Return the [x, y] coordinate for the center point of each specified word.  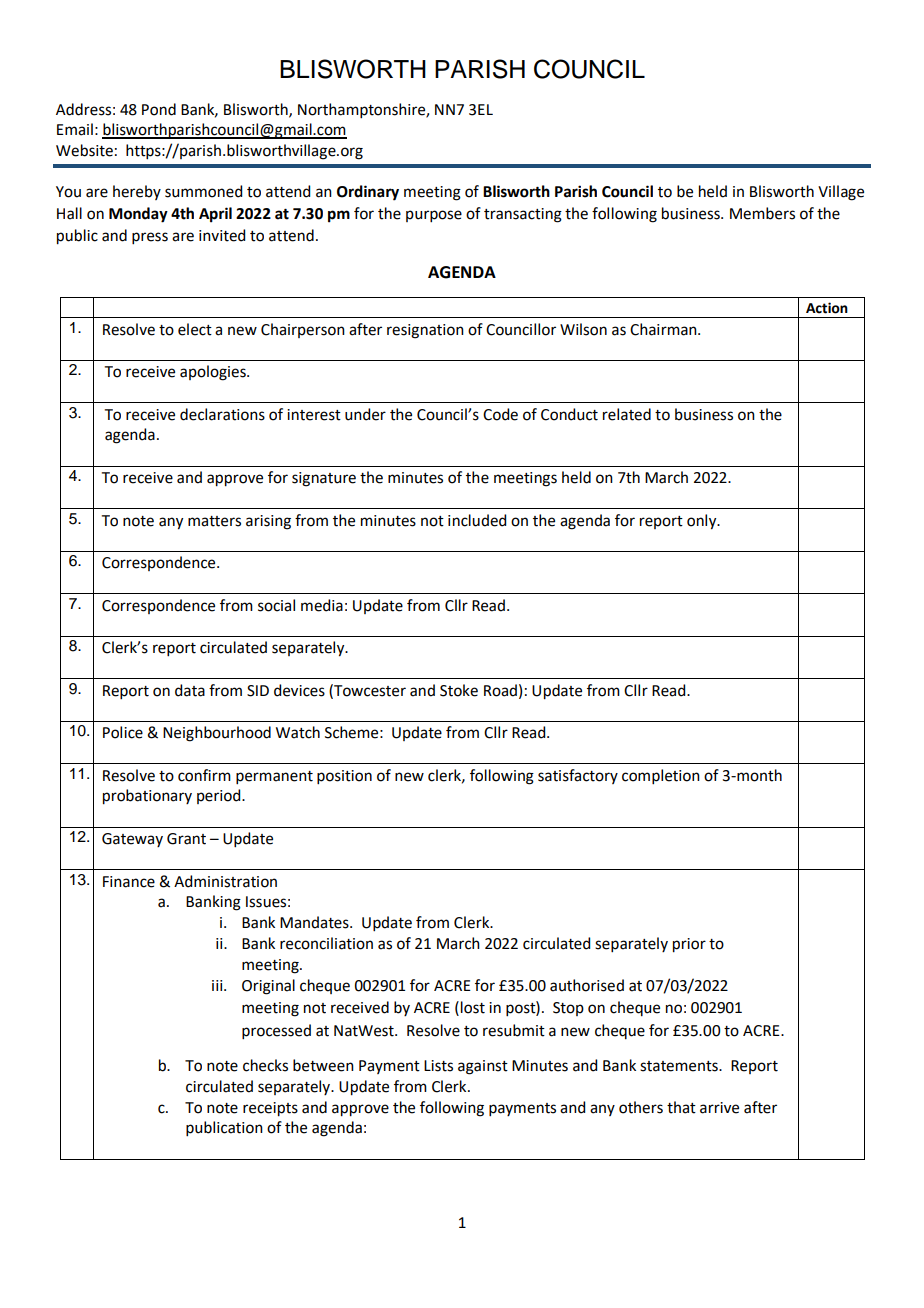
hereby [137, 192]
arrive [719, 1108]
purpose [434, 216]
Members [762, 213]
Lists [438, 1066]
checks [265, 1065]
